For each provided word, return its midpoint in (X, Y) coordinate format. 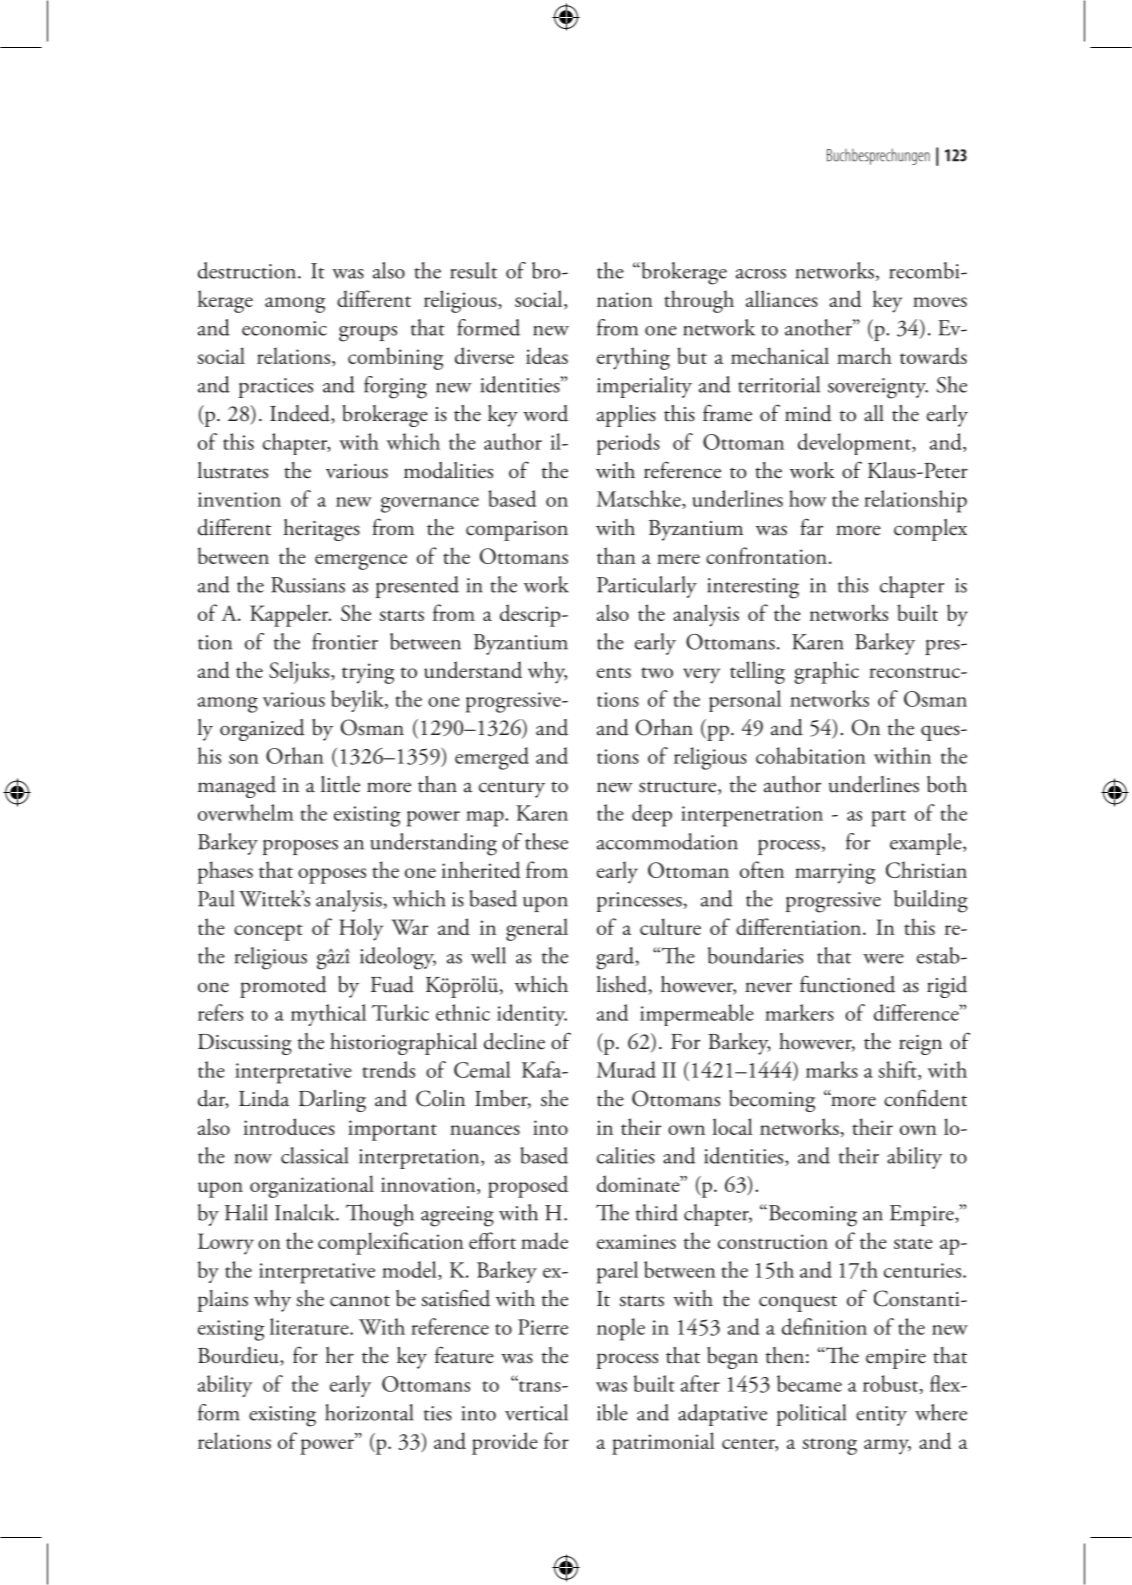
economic (284, 328)
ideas (547, 355)
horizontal (369, 1412)
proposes (300, 847)
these (546, 841)
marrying (835, 873)
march (864, 355)
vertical (536, 1412)
